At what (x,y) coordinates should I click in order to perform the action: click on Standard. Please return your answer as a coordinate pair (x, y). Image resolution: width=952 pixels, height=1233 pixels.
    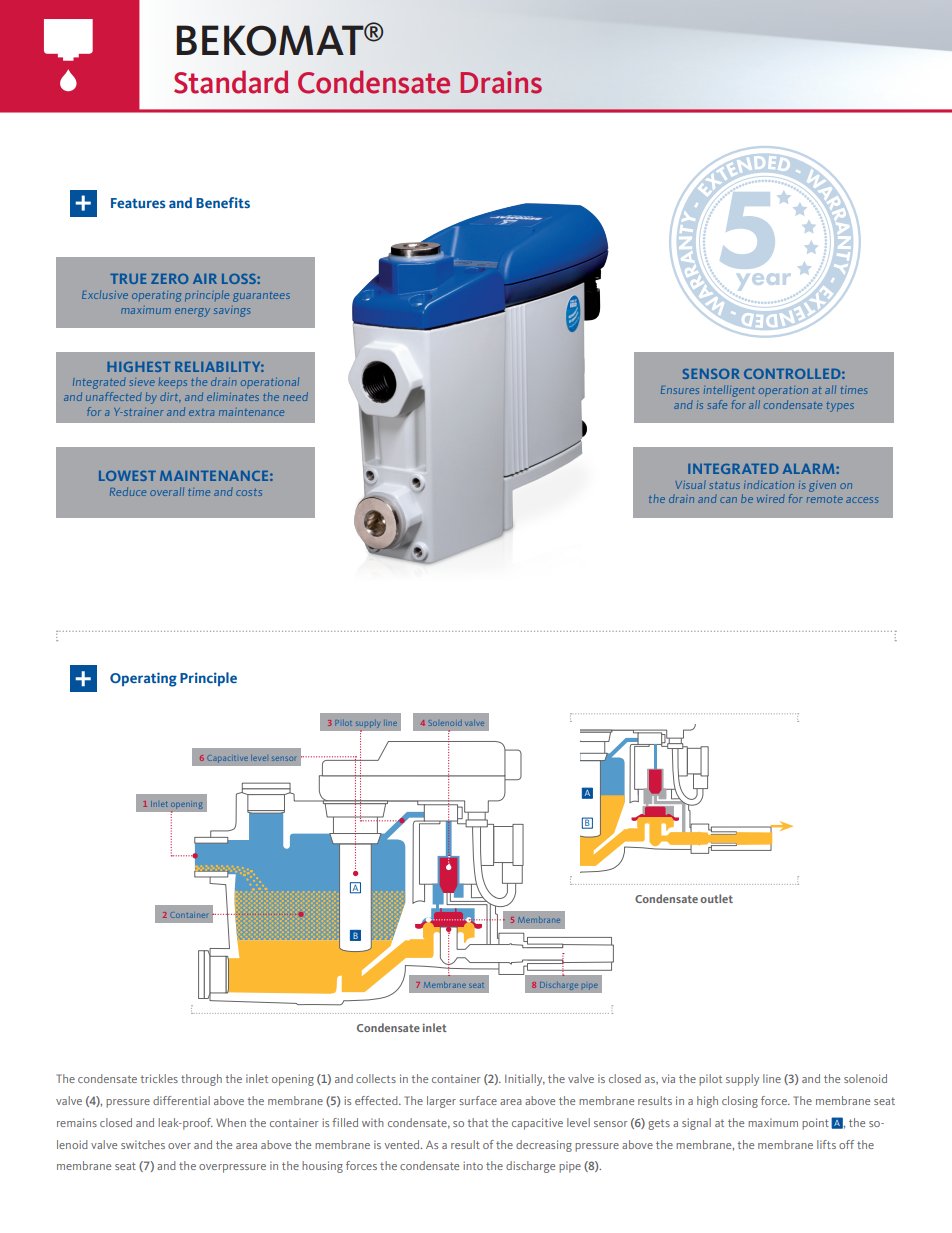
    Looking at the image, I should click on (231, 82).
